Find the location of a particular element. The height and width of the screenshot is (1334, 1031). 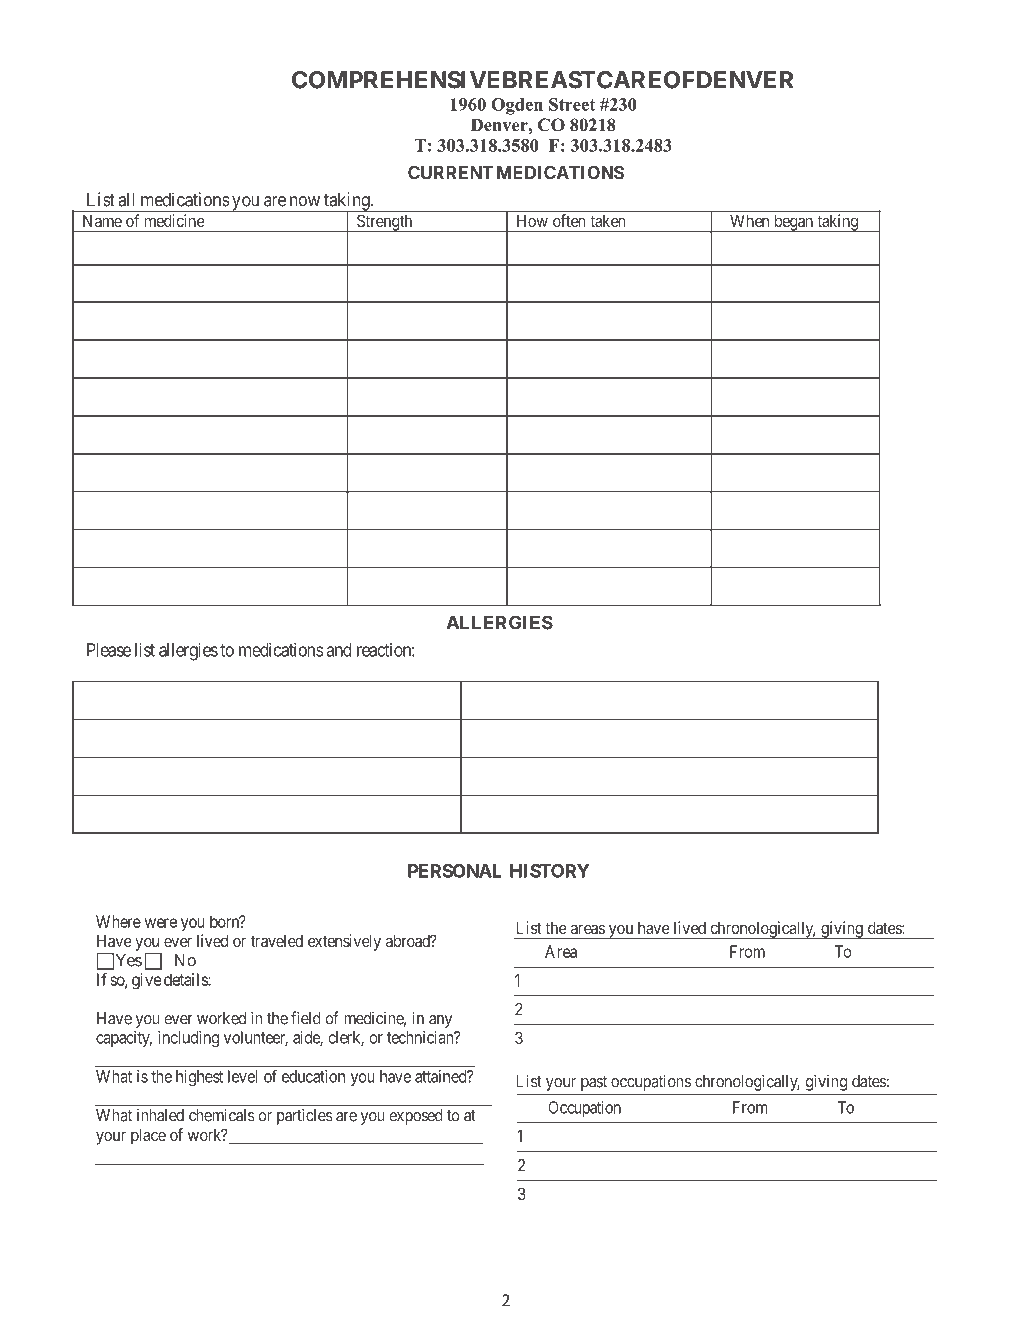

inhaled is located at coordinates (160, 1115).
